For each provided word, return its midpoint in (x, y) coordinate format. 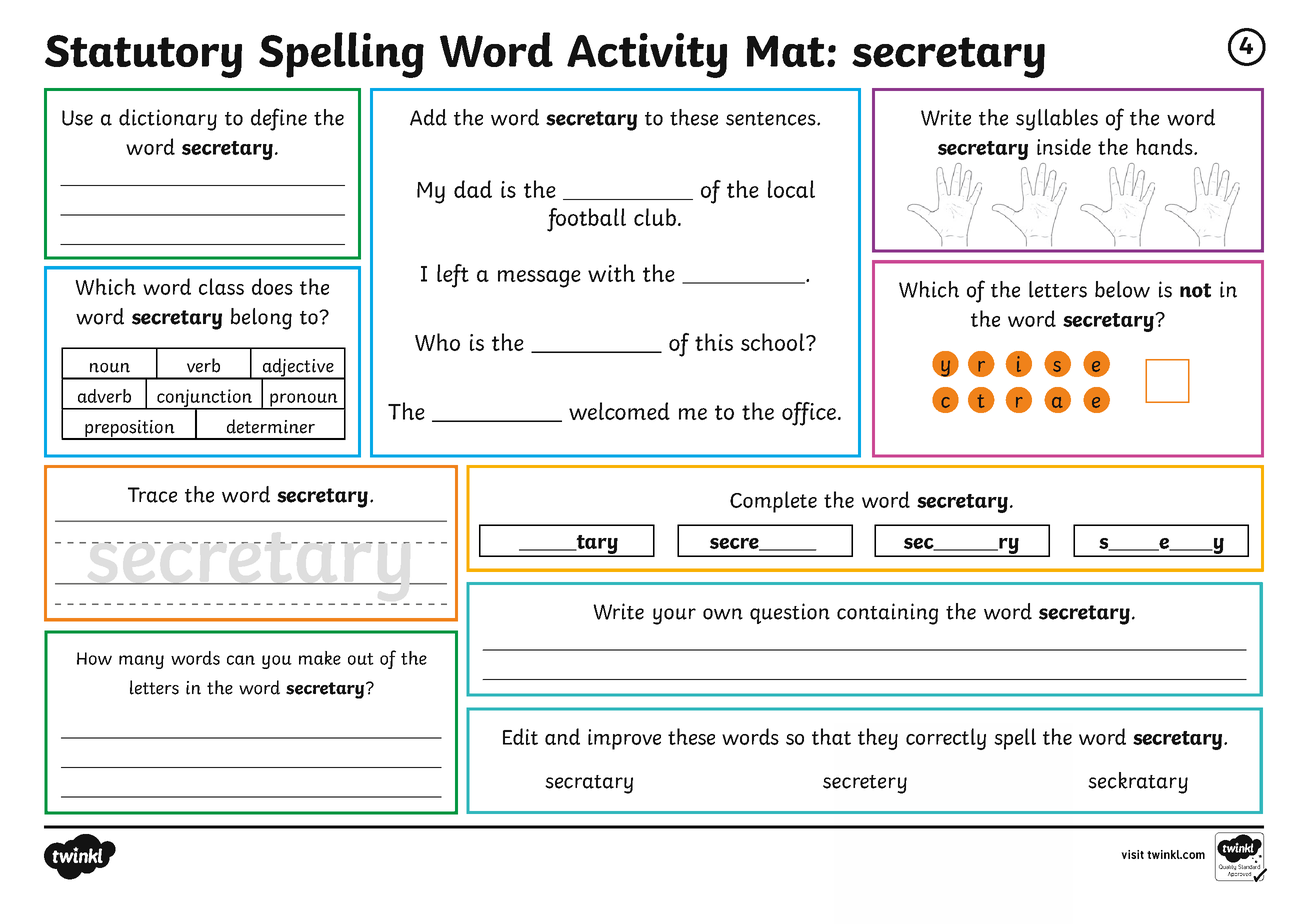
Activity (647, 55)
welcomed (619, 411)
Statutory (143, 56)
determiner (271, 426)
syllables (1057, 120)
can (241, 660)
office (809, 414)
